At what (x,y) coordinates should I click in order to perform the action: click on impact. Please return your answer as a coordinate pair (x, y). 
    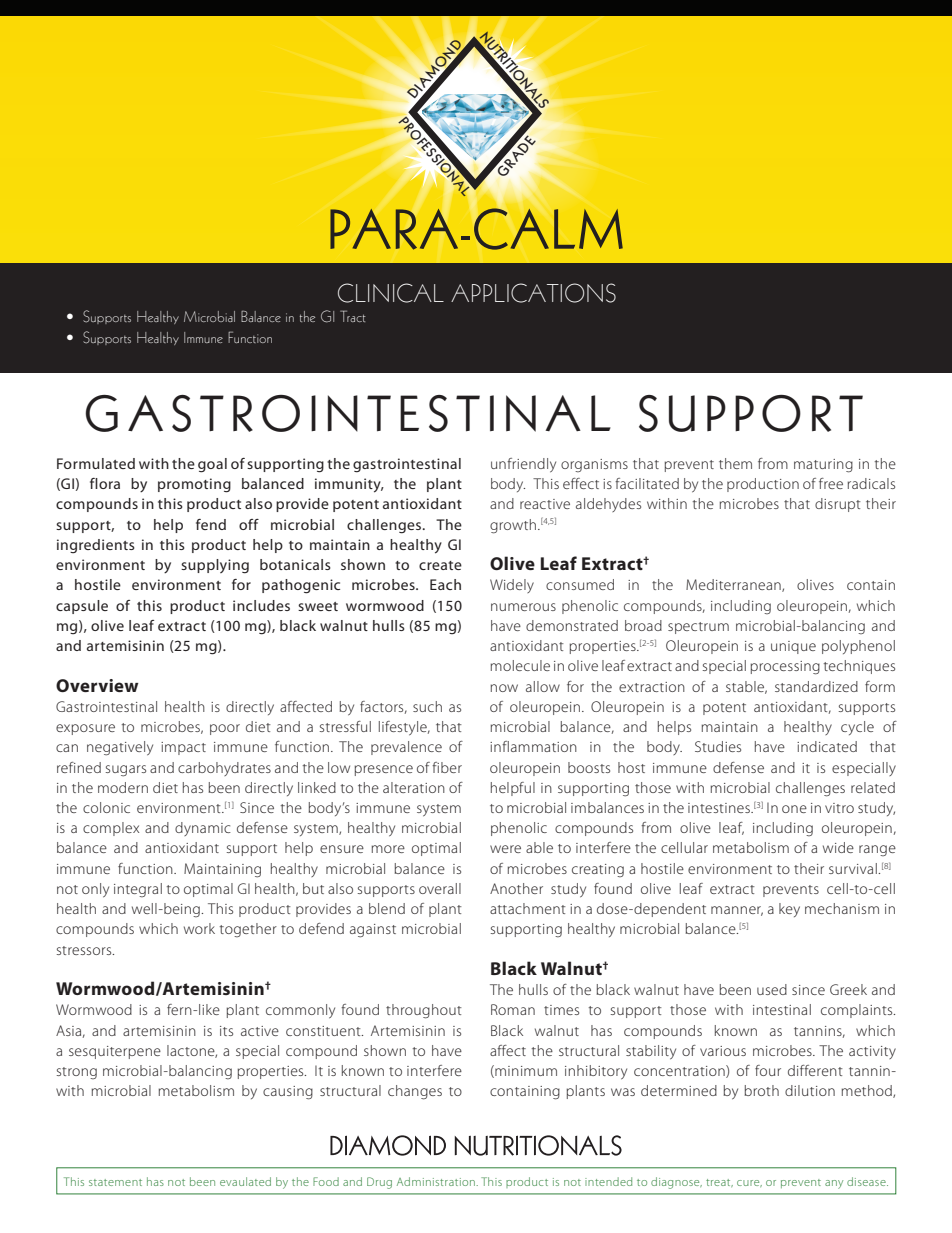
    Looking at the image, I should click on (183, 748).
